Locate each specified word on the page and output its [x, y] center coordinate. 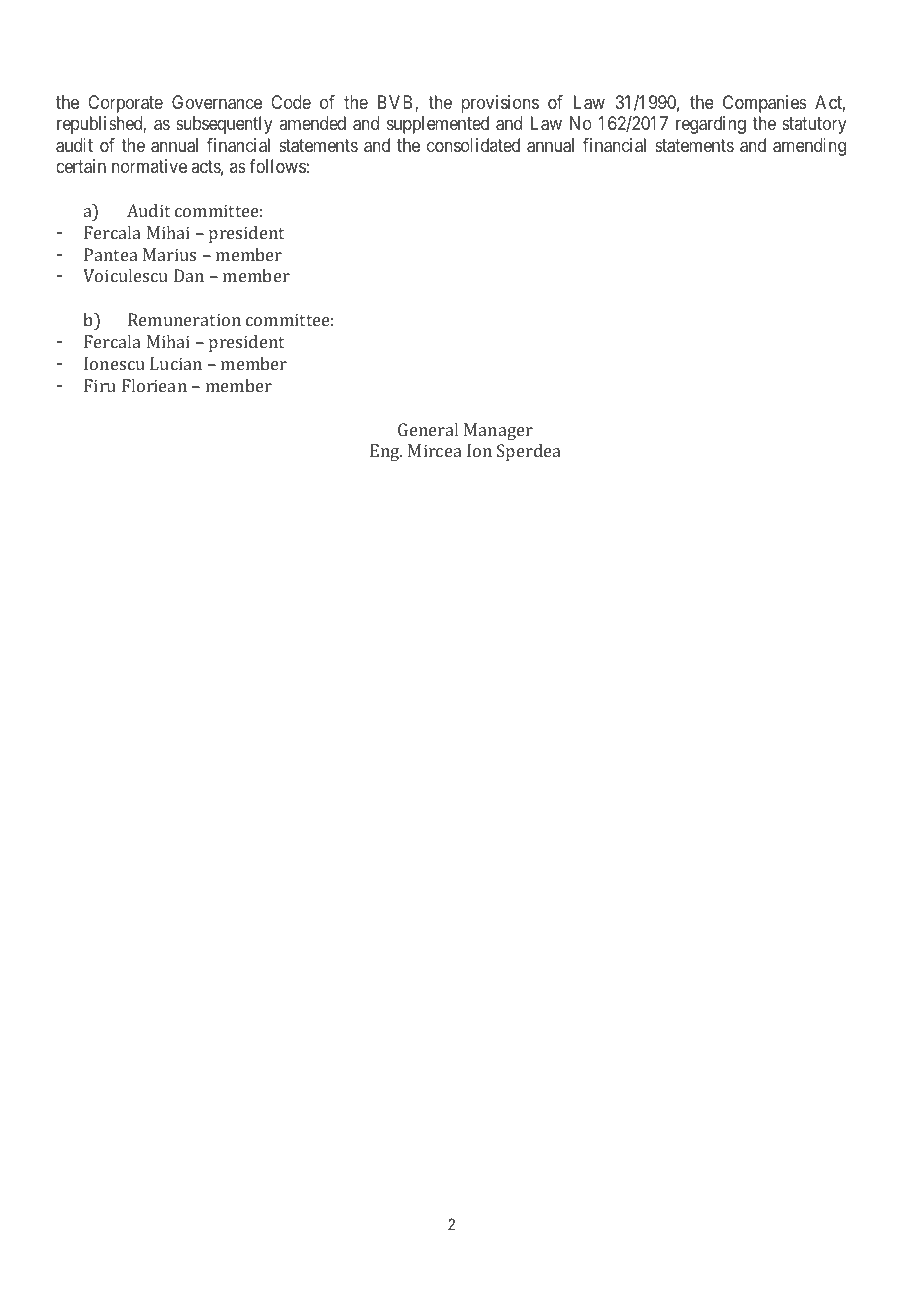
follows [277, 166]
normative [149, 166]
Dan [189, 275]
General [428, 429]
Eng [386, 452]
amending [809, 147]
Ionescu [114, 363]
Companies [765, 104]
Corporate [125, 104]
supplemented [438, 125]
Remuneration [184, 319]
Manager [498, 431]
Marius [169, 254]
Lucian [176, 363]
